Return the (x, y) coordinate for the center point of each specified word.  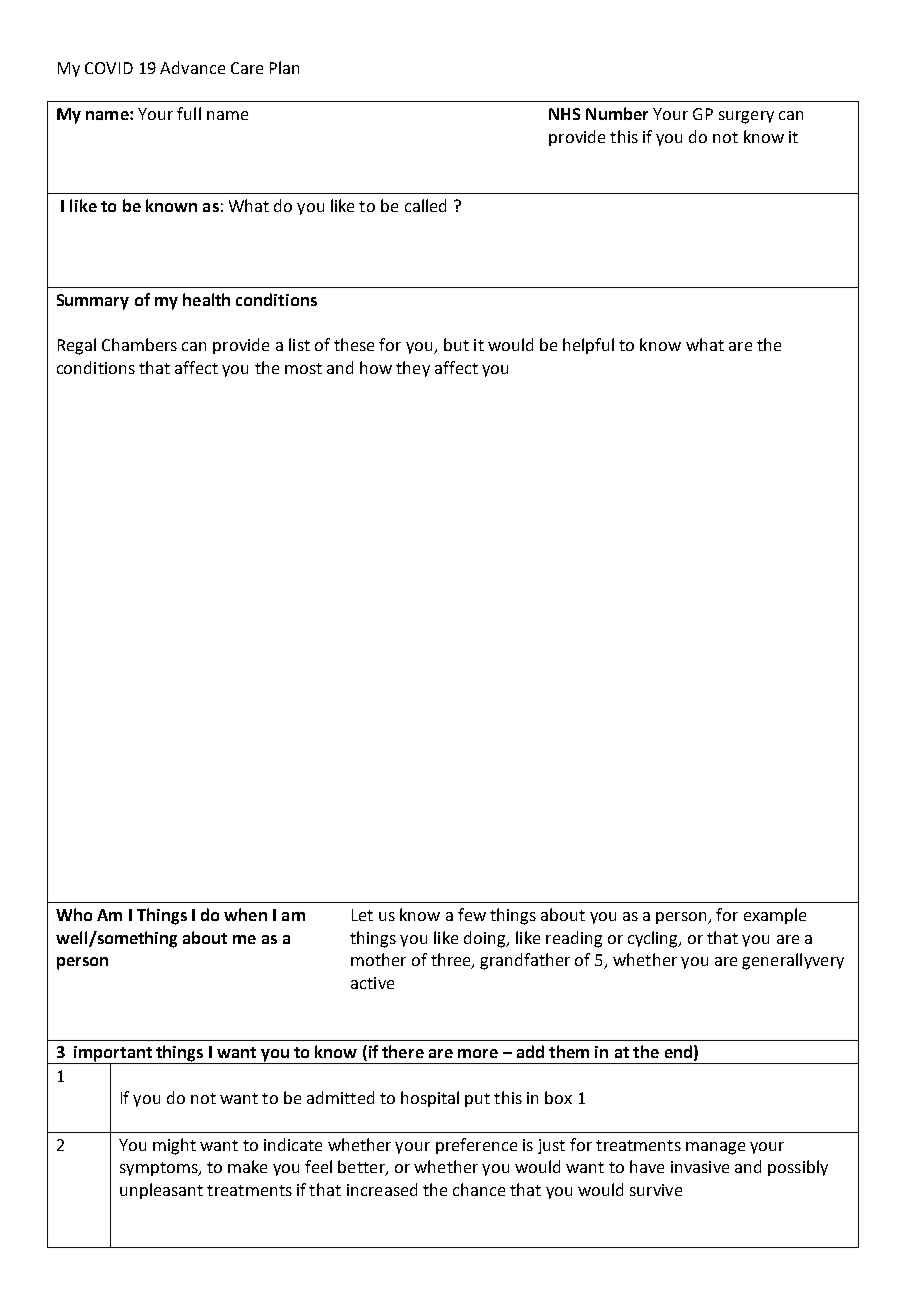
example (775, 916)
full (189, 113)
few (472, 914)
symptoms (160, 1169)
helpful (588, 346)
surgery (746, 117)
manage (715, 1148)
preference (476, 1146)
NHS (564, 114)
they (413, 369)
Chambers (139, 344)
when (245, 914)
